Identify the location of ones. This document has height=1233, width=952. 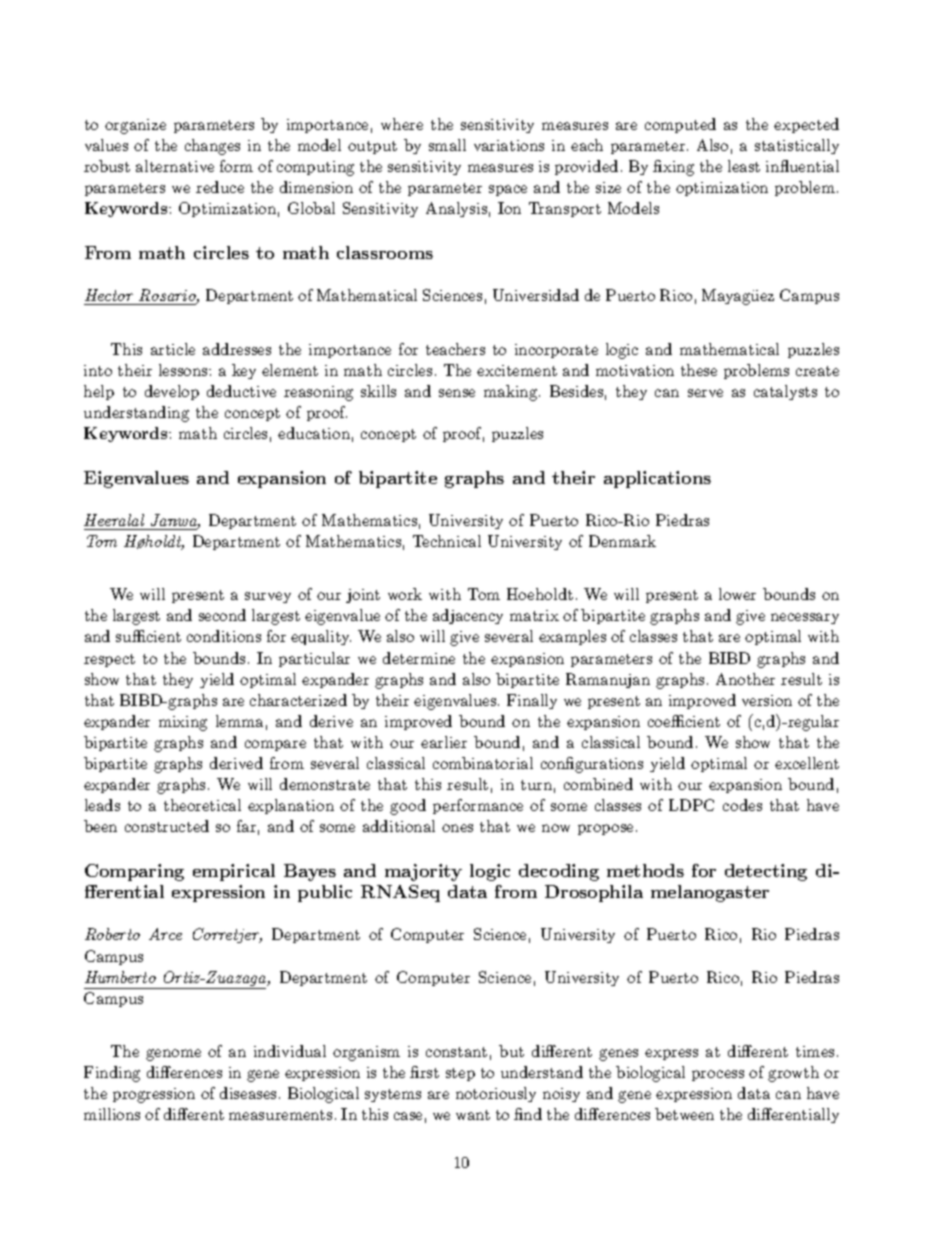
(457, 828).
